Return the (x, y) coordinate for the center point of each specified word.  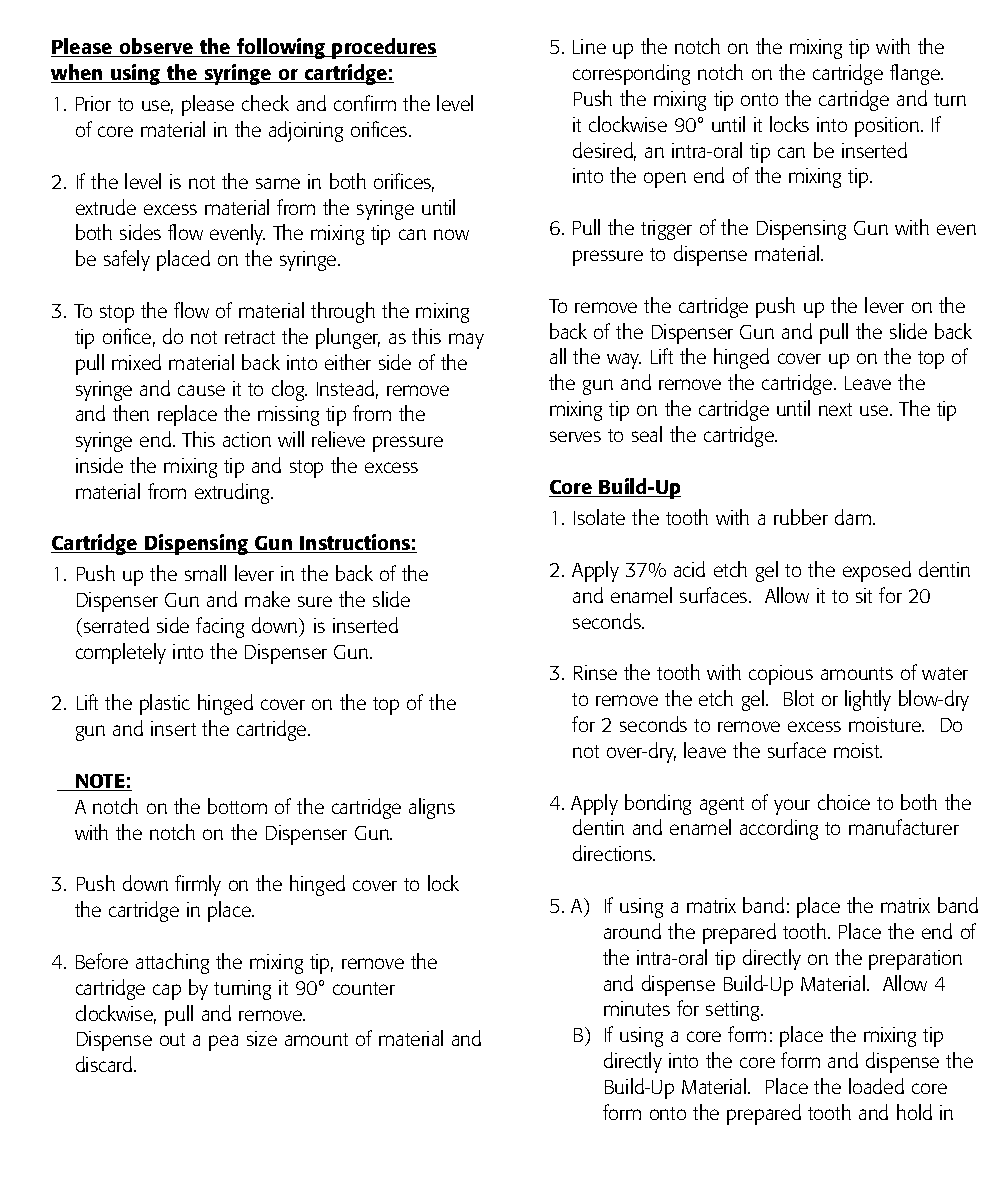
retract (250, 337)
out (172, 1039)
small (205, 573)
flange (916, 74)
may (466, 341)
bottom (237, 806)
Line (589, 46)
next (835, 409)
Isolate (599, 517)
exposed (877, 571)
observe (157, 47)
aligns (432, 808)
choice (844, 802)
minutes (637, 1008)
